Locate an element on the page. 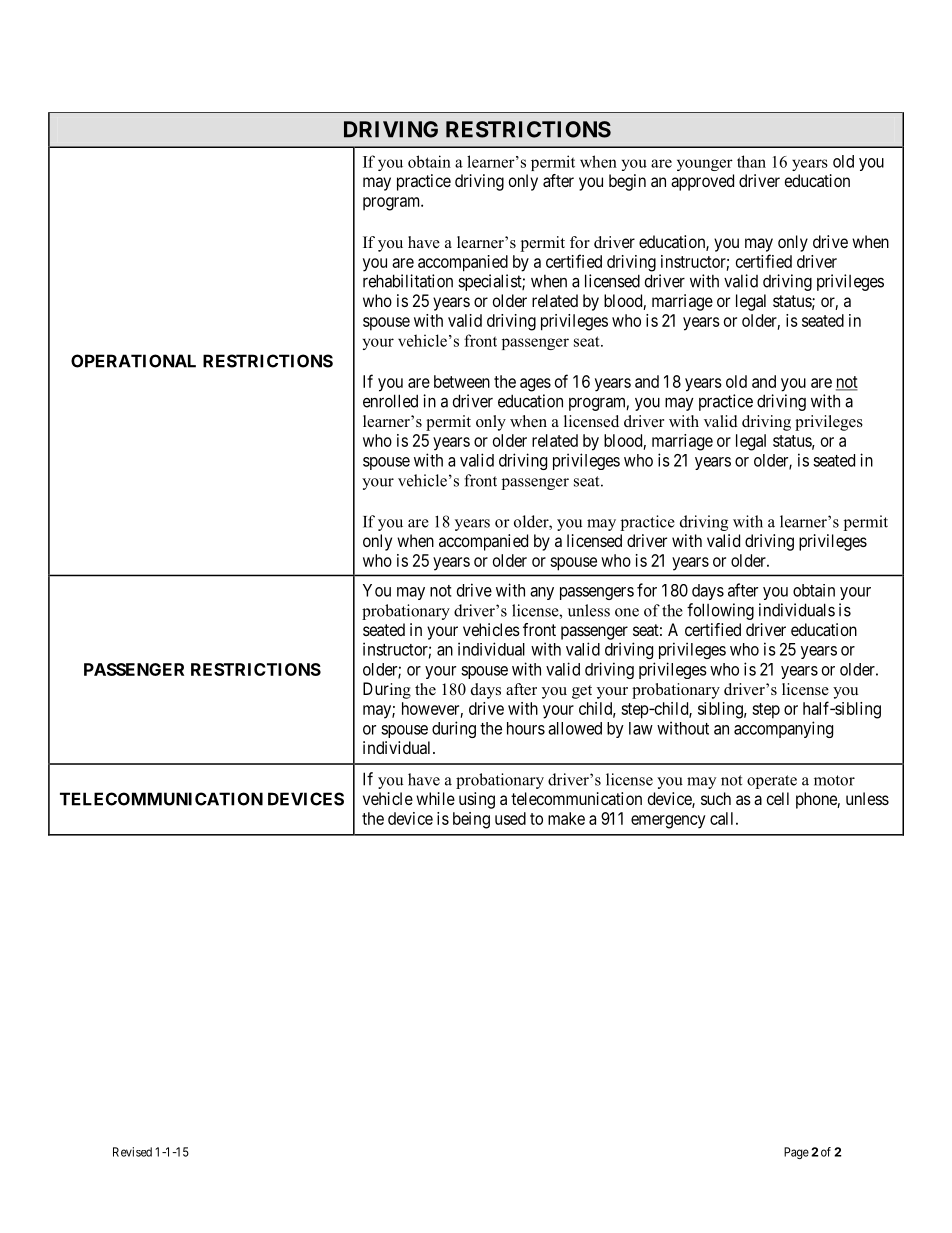  Page is located at coordinates (796, 1153).
